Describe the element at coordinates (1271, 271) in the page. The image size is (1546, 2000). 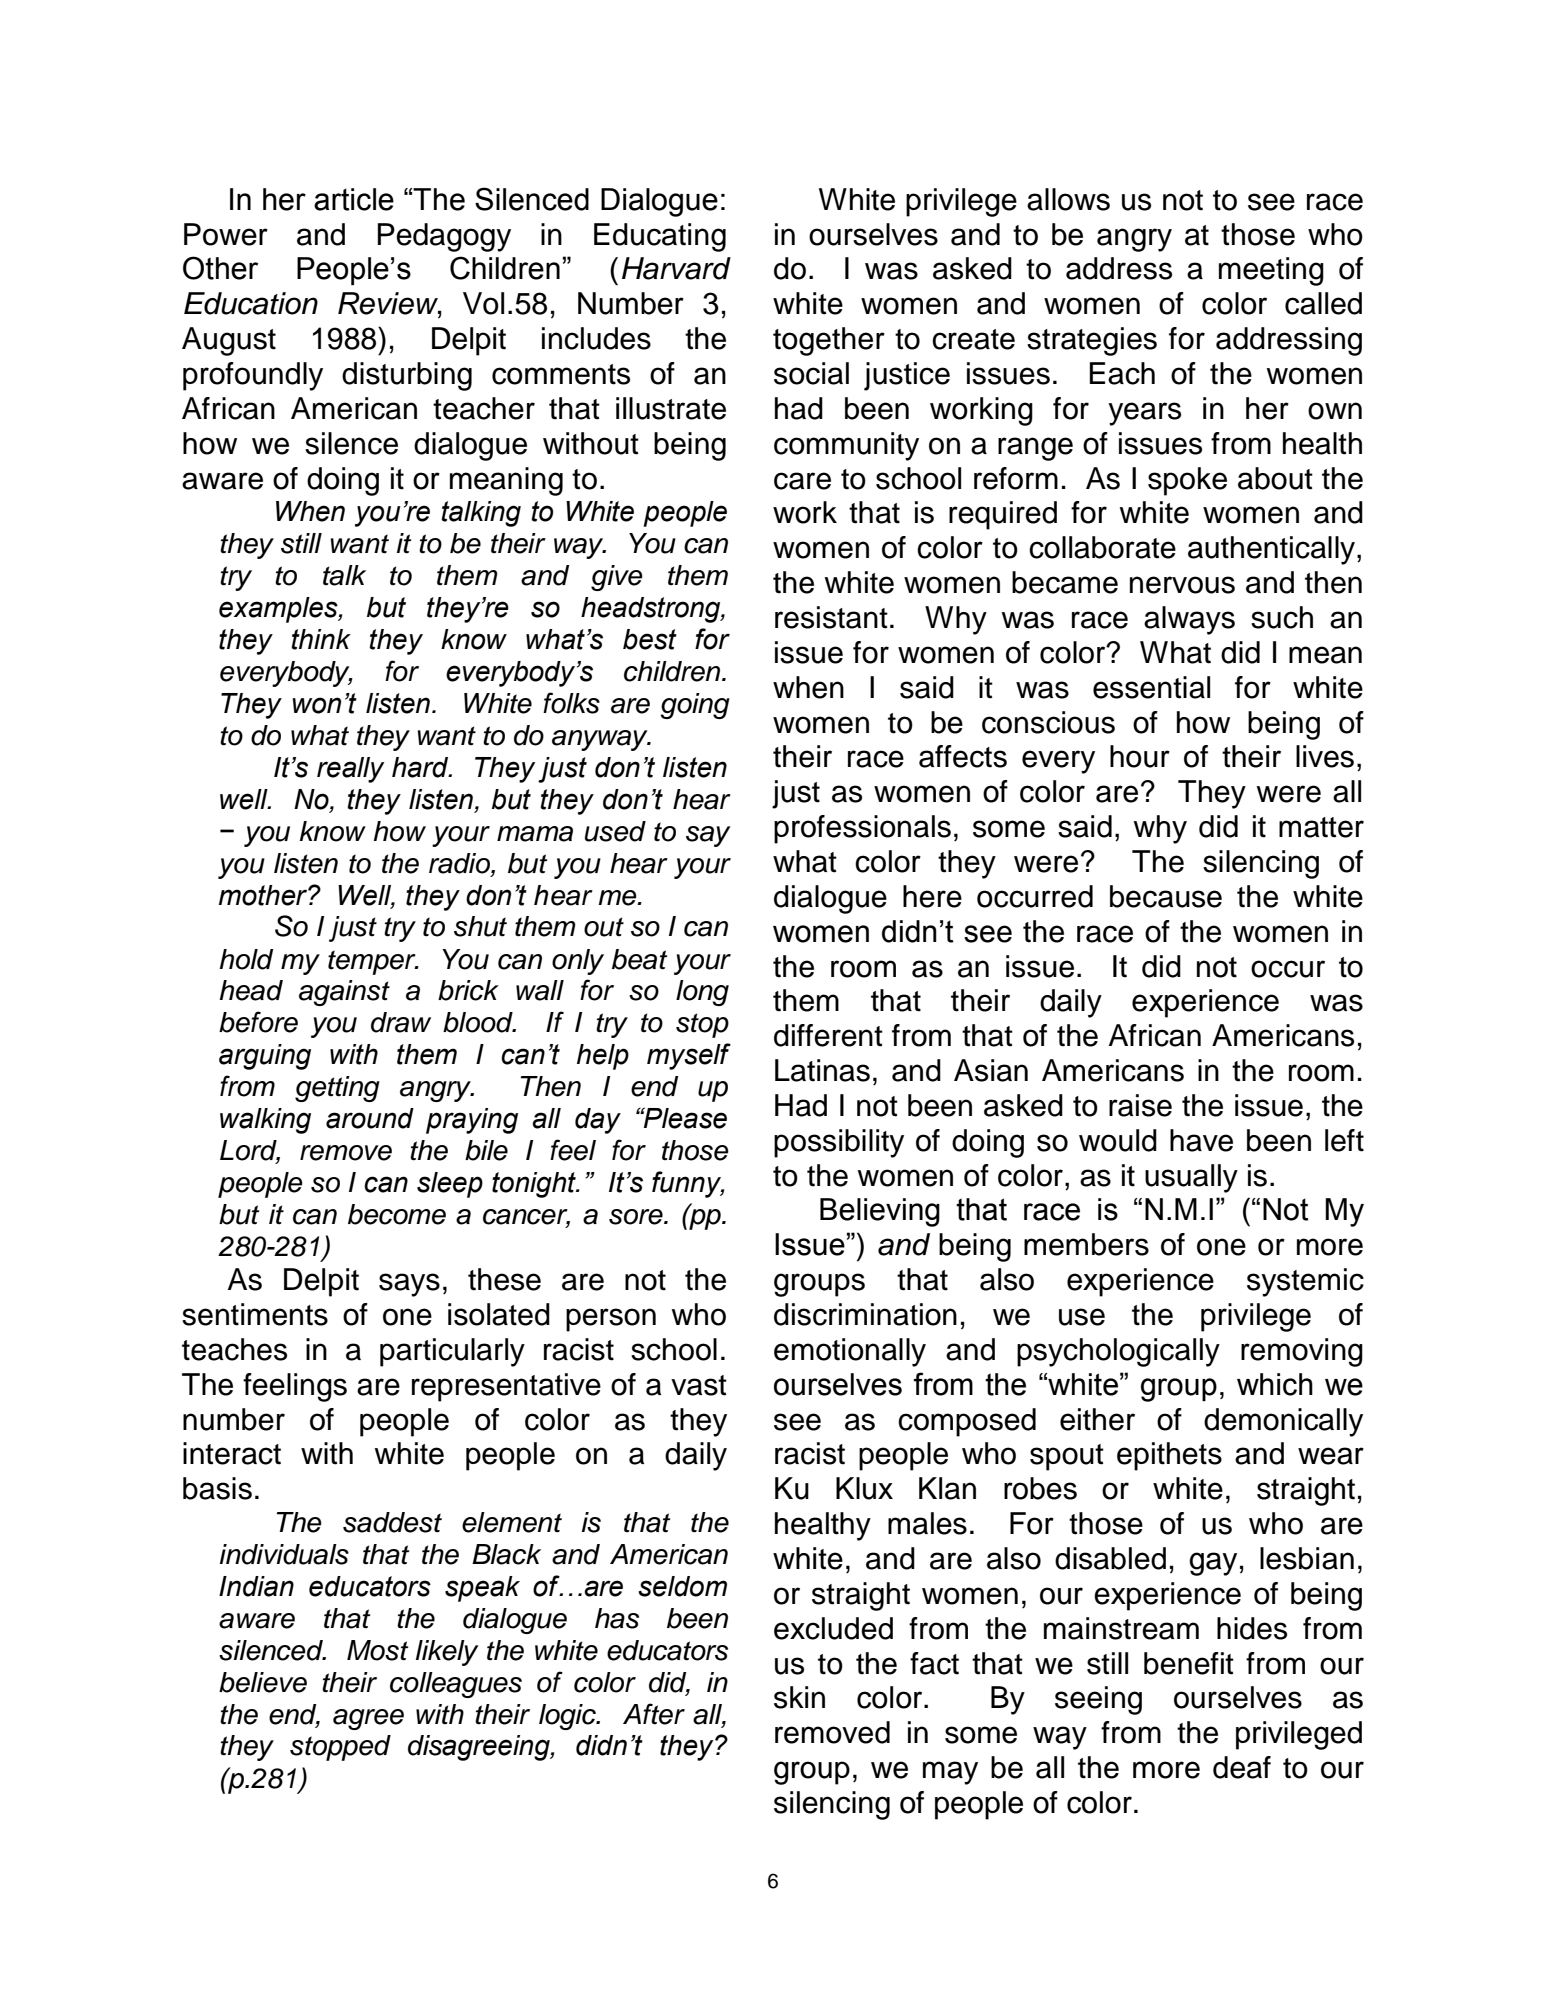
I see `meeting` at that location.
